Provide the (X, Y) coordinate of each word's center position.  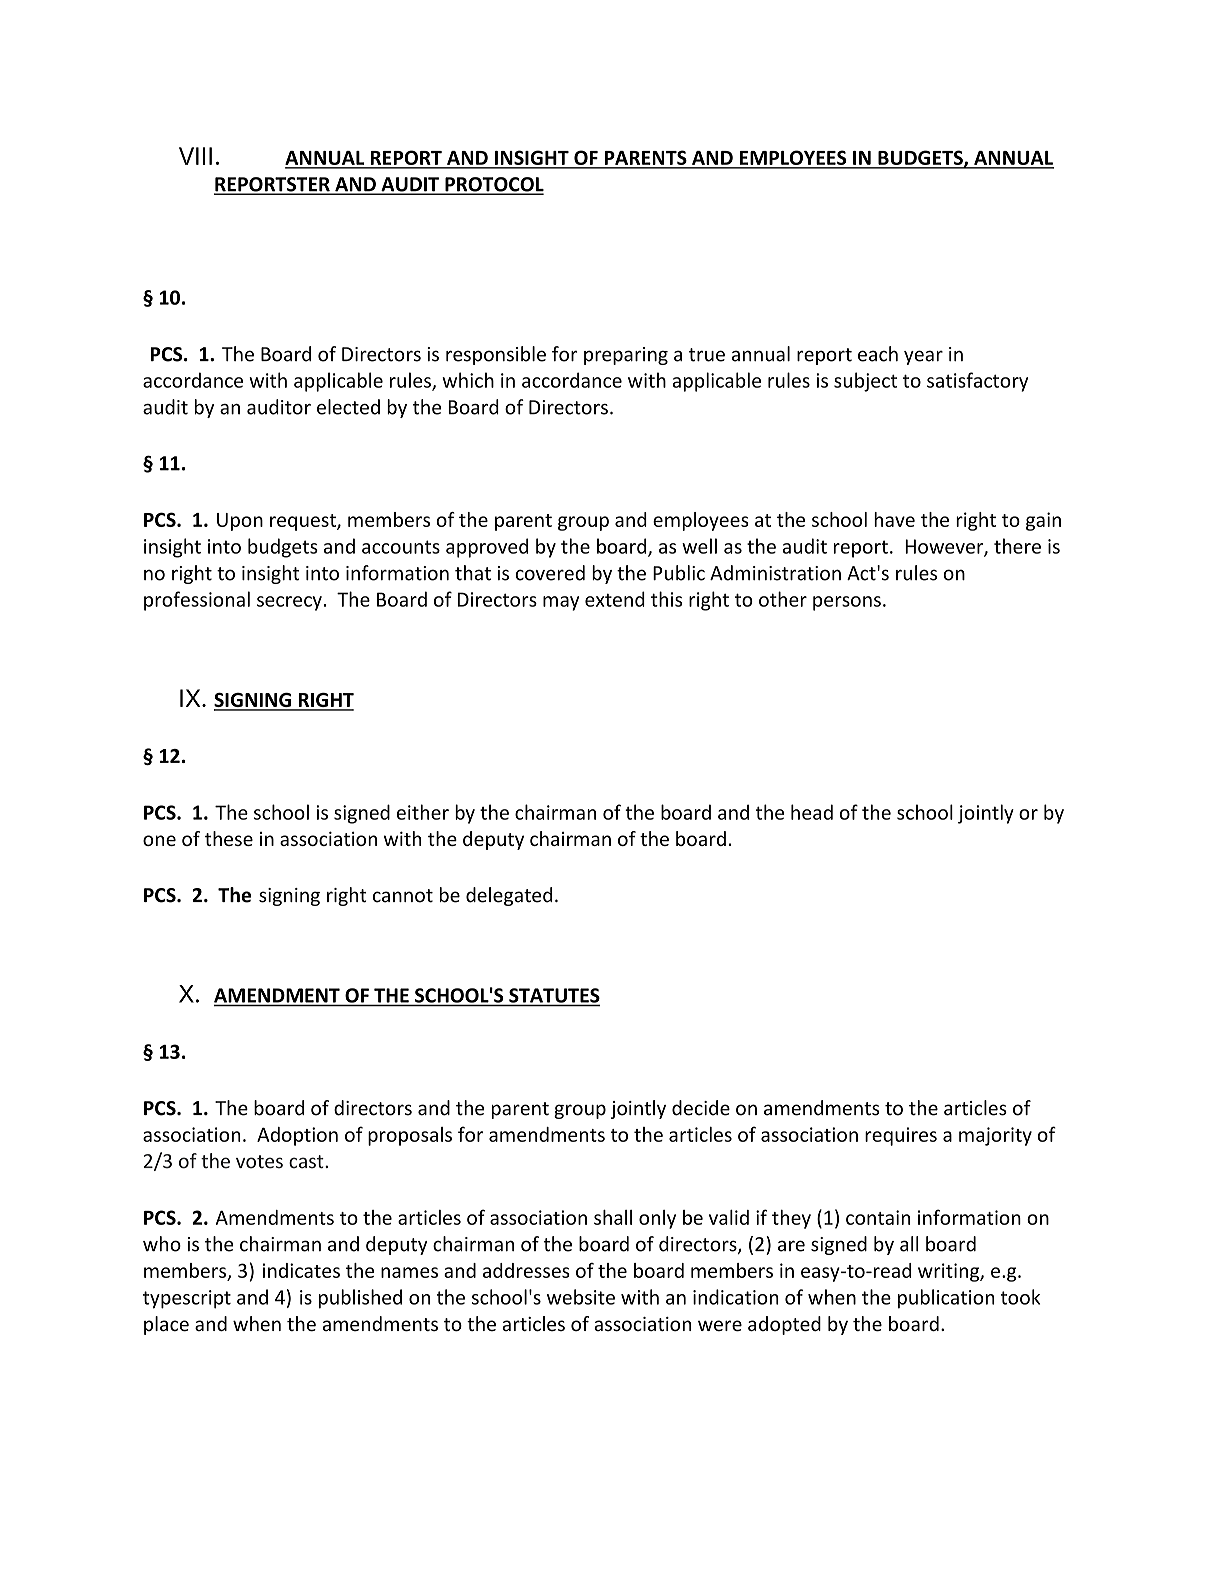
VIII (195, 156)
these (229, 838)
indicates (301, 1270)
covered (550, 573)
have (894, 519)
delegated (509, 896)
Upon (240, 522)
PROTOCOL (493, 185)
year (923, 357)
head (812, 812)
